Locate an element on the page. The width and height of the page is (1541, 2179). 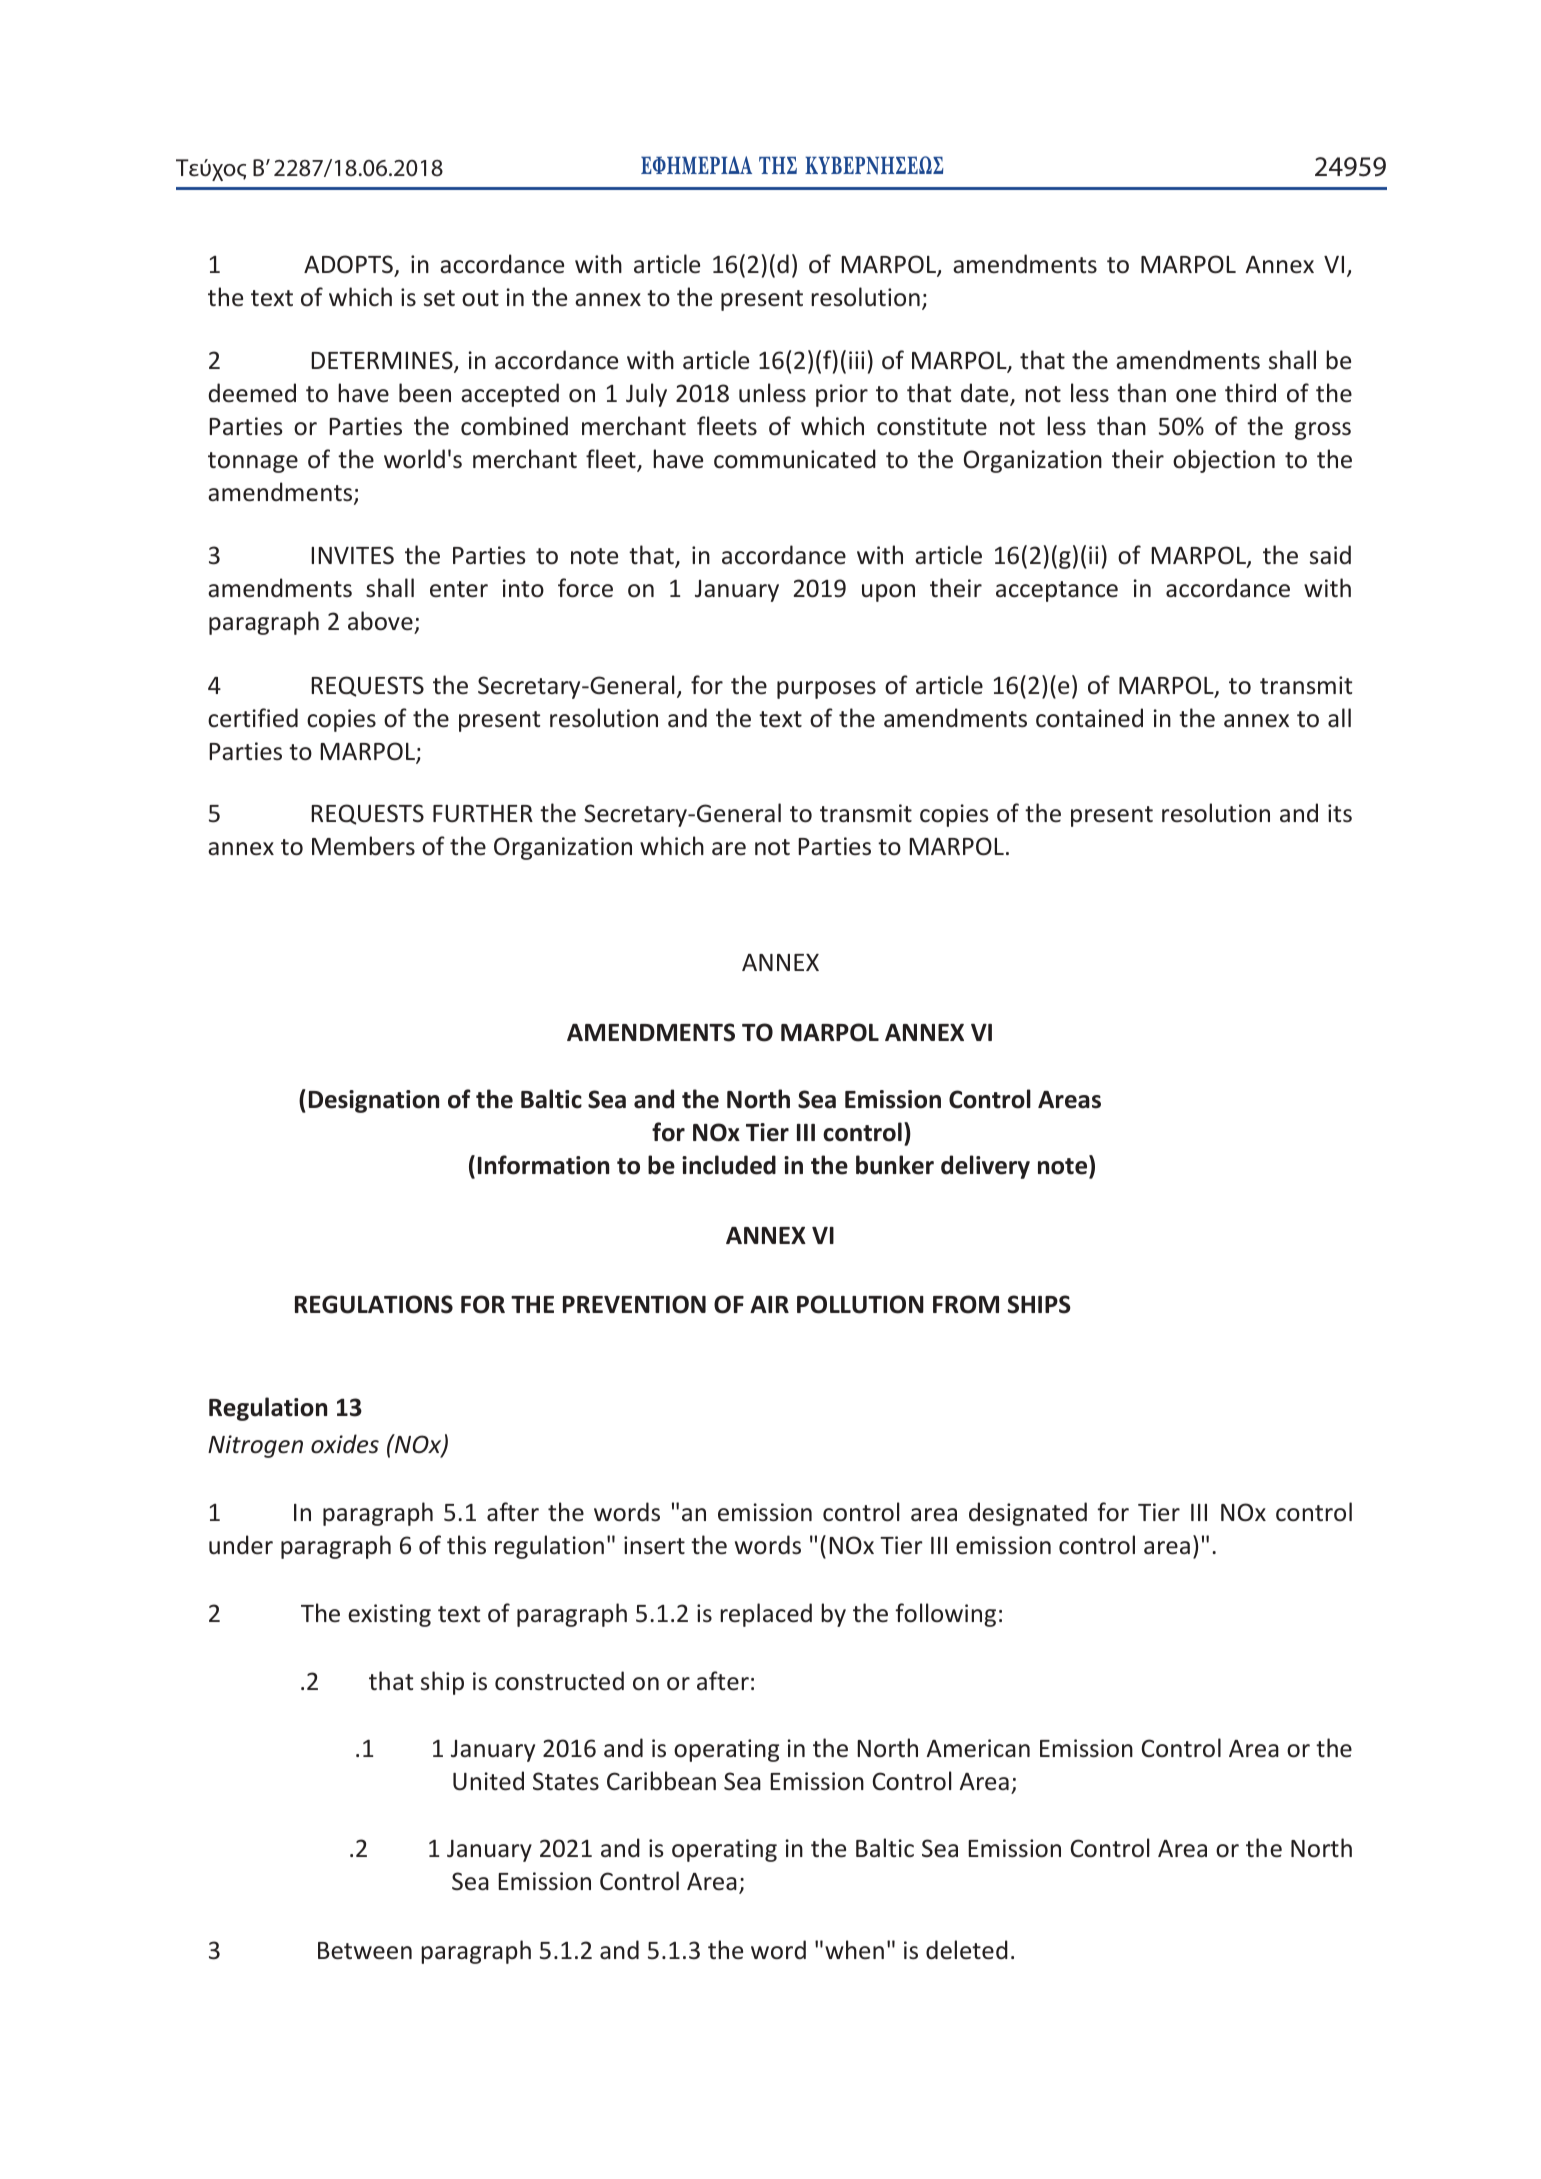
delivery is located at coordinates (985, 1167).
